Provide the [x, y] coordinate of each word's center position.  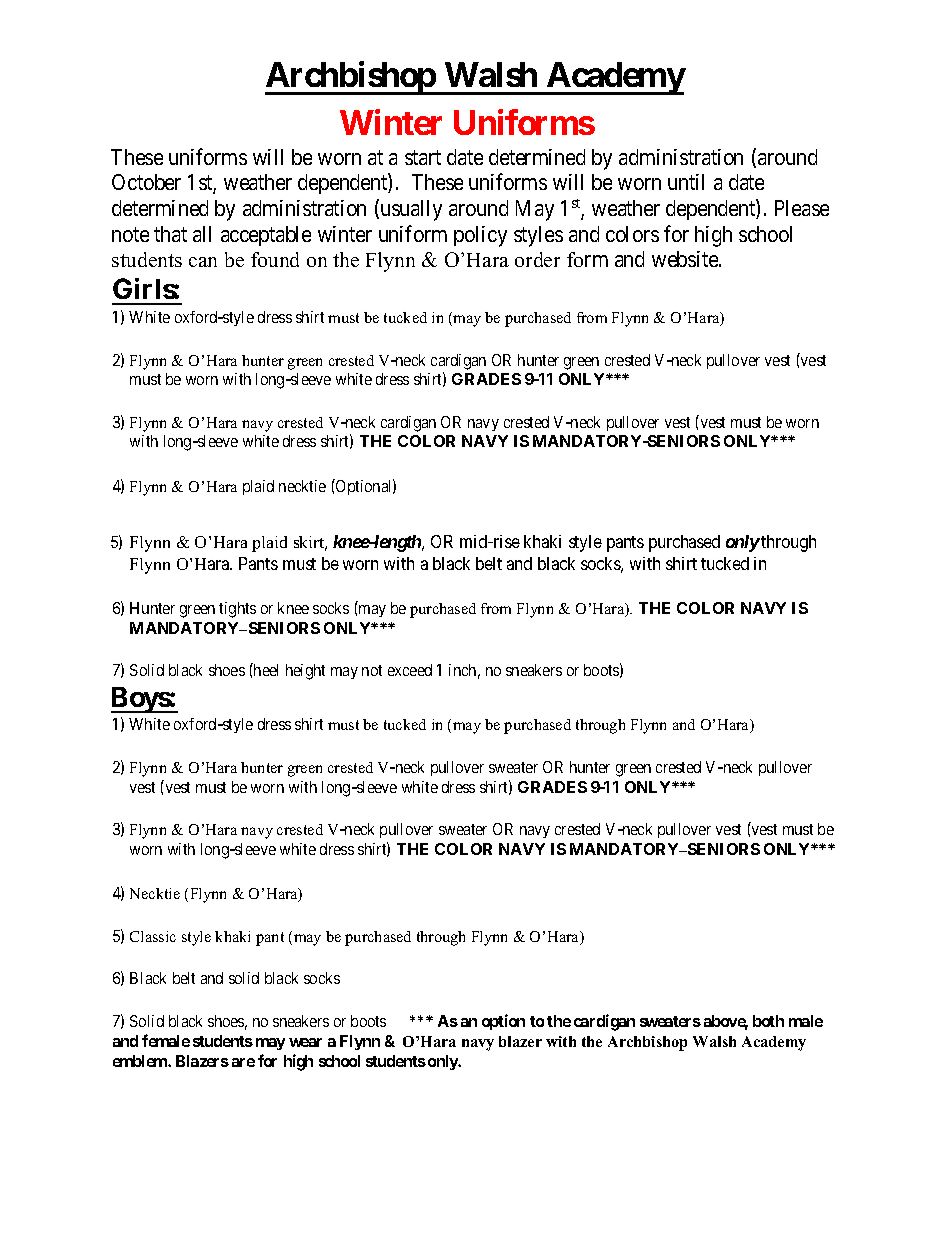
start [423, 157]
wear [305, 1042]
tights [237, 610]
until [686, 182]
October [146, 182]
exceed [410, 670]
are [243, 1062]
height [305, 672]
